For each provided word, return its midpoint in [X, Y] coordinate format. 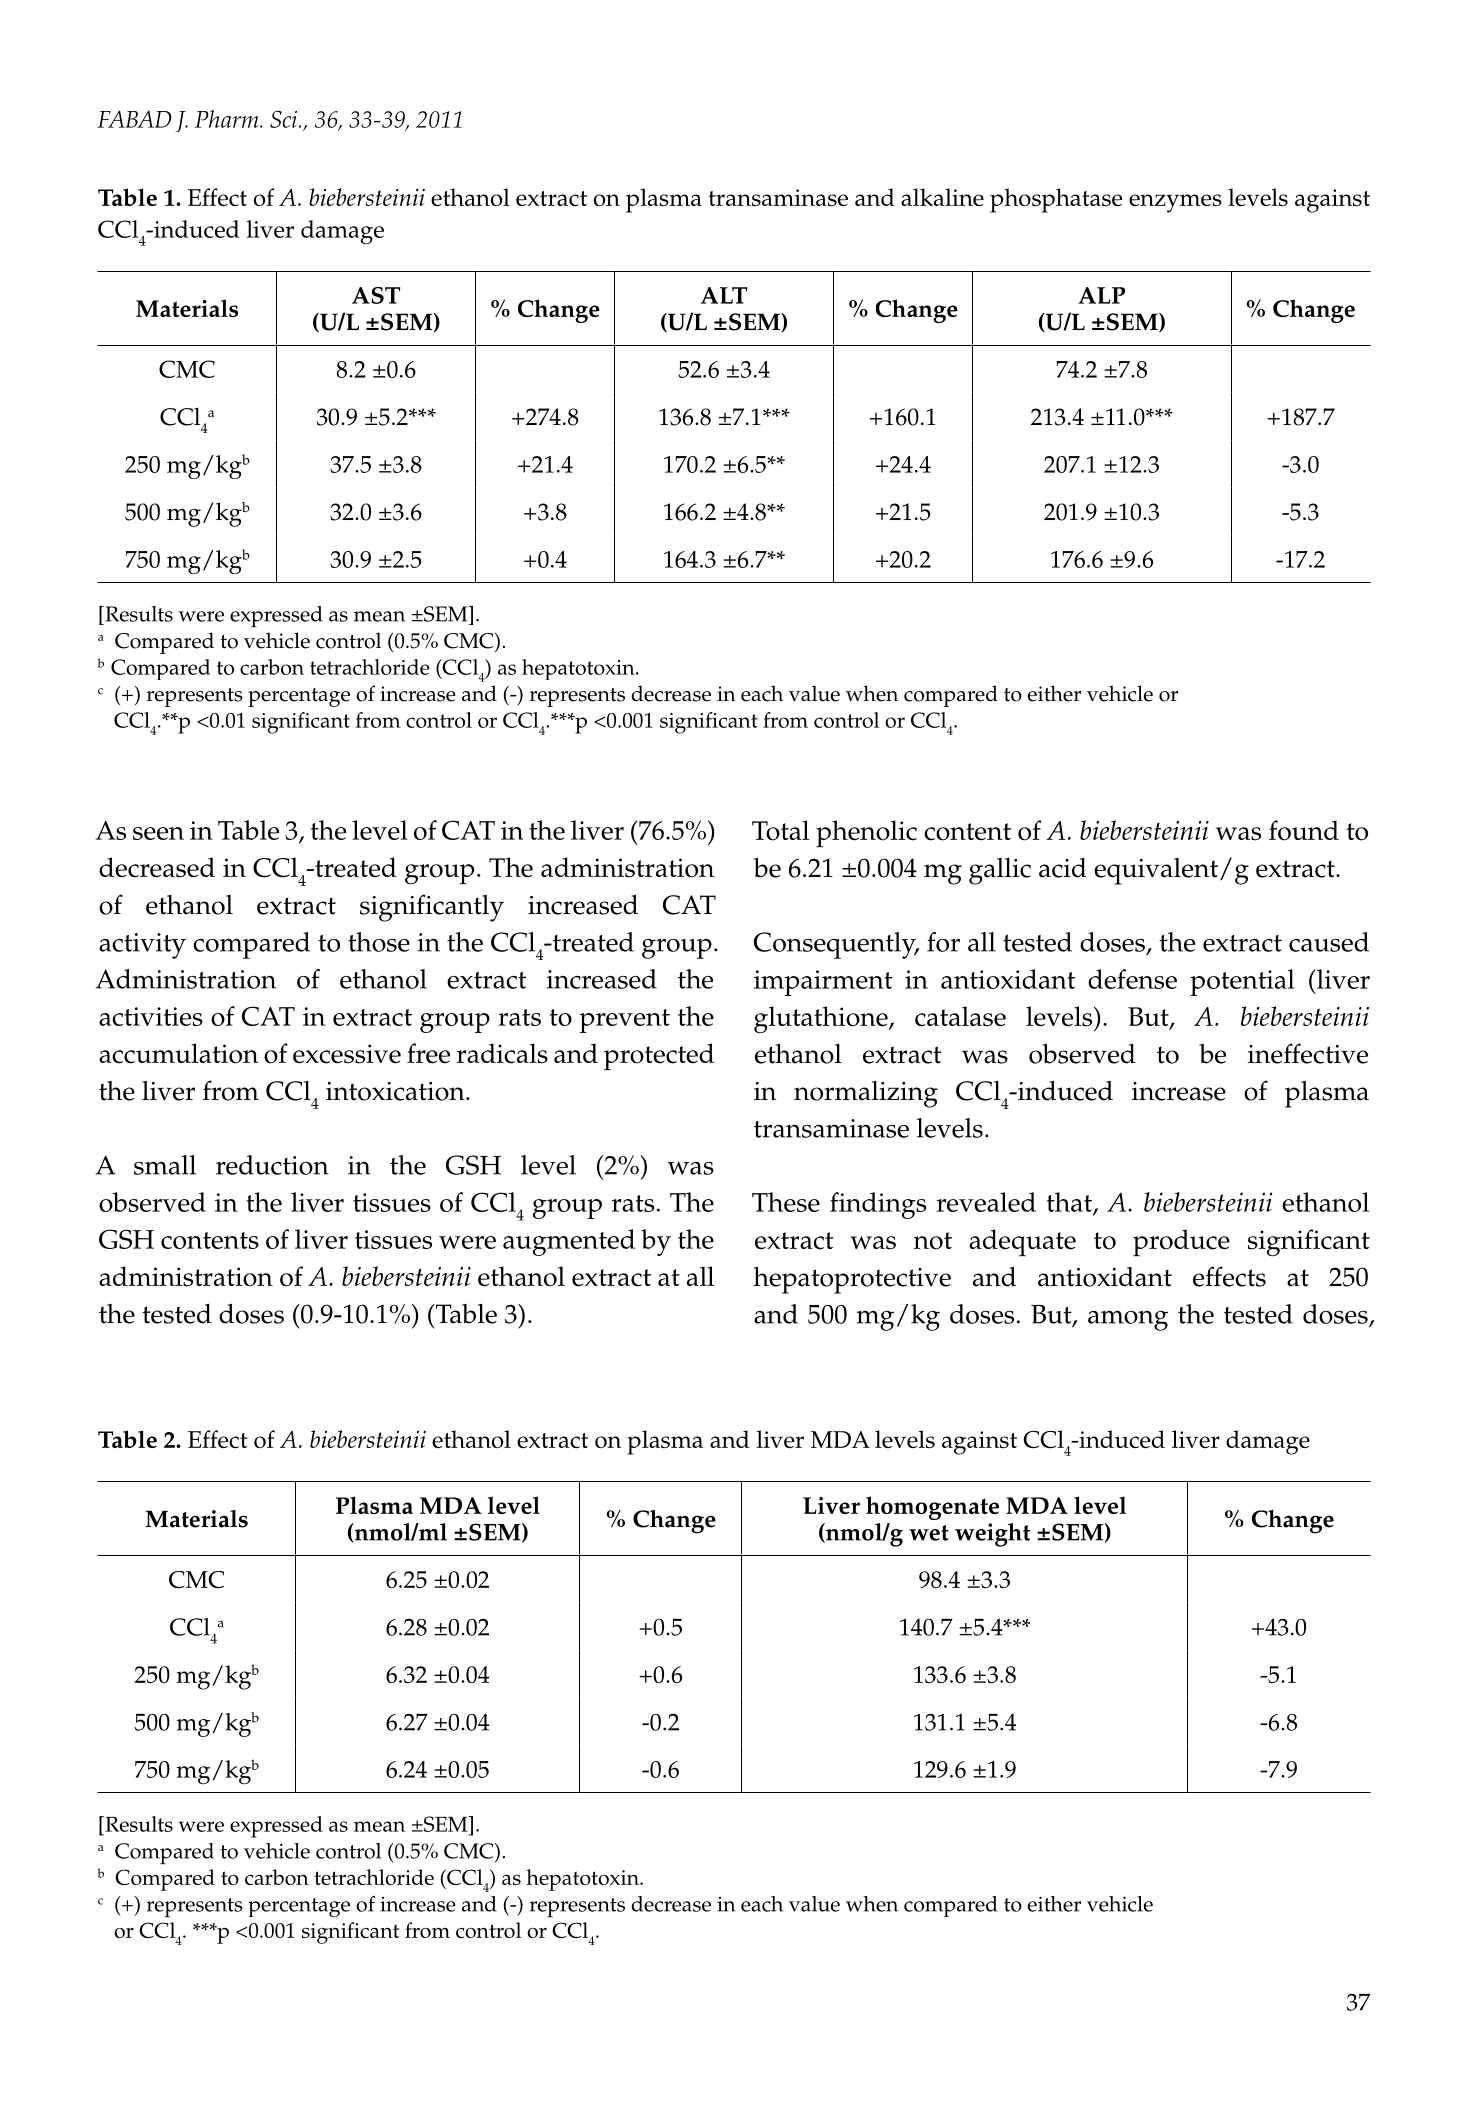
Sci [285, 119]
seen [158, 833]
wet [929, 1533]
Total [780, 830]
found [1304, 830]
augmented [569, 1242]
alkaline [942, 197]
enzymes [1175, 203]
